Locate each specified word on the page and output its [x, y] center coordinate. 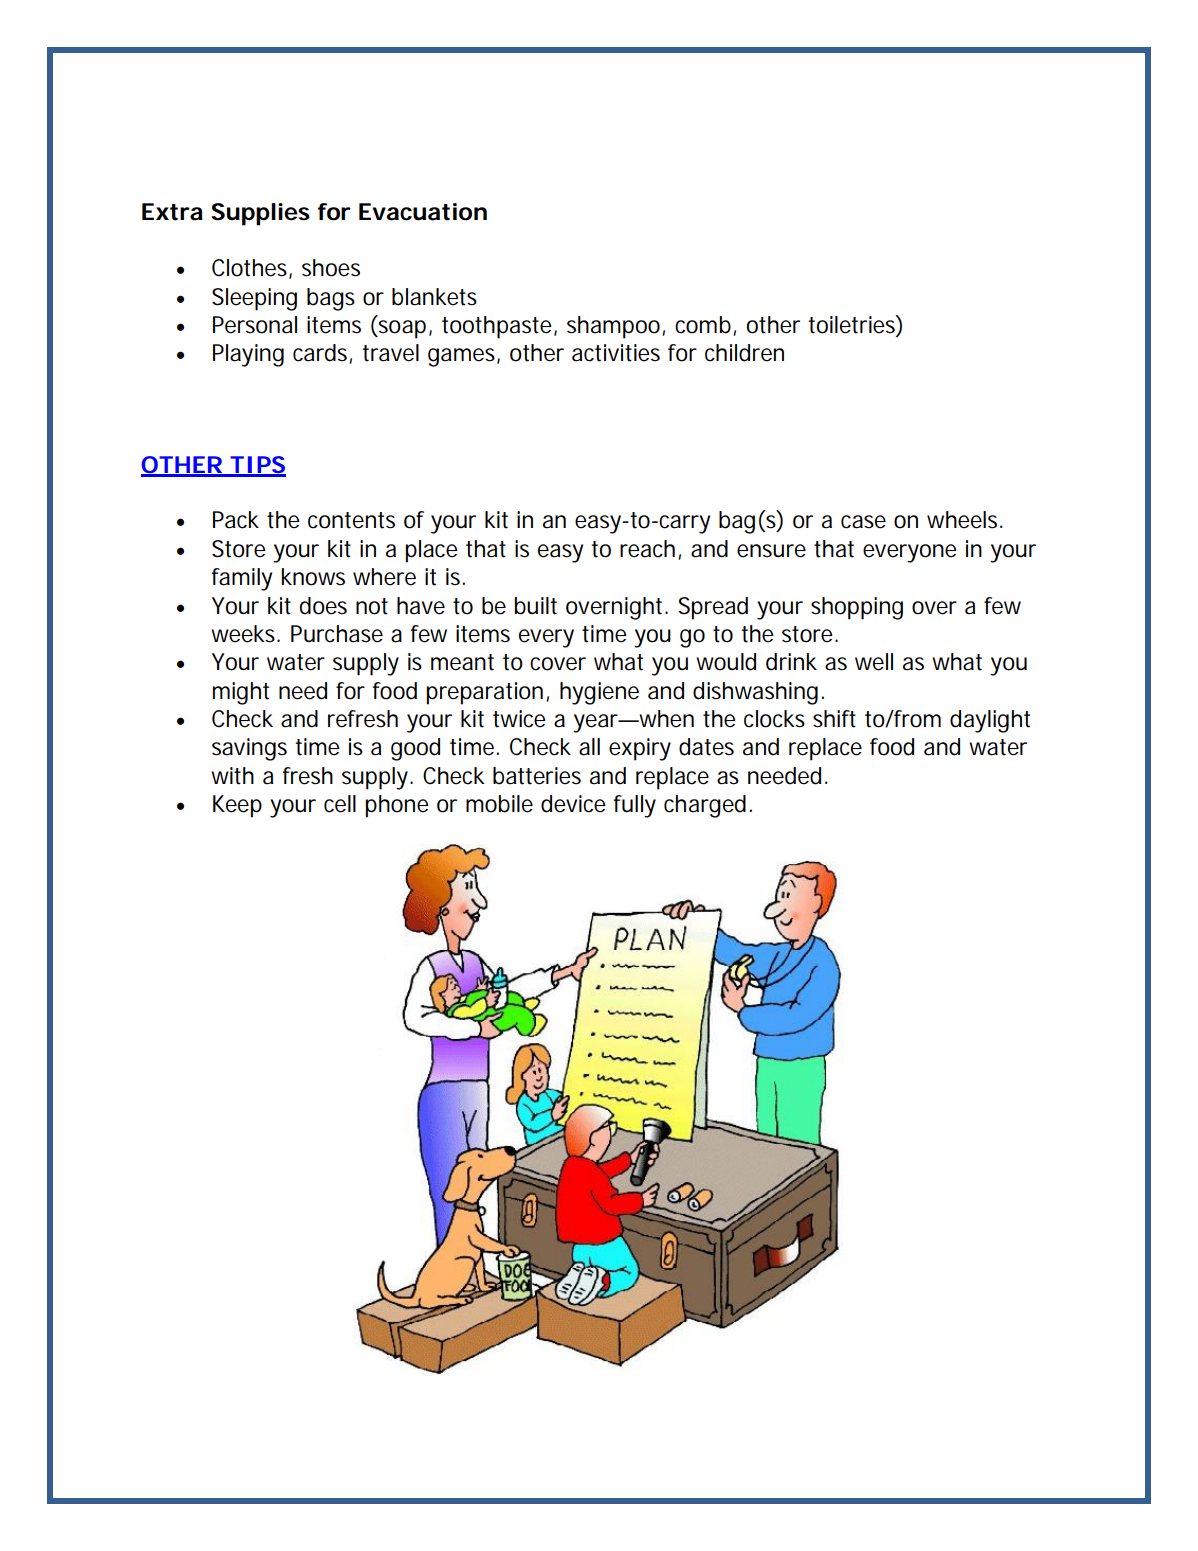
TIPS [257, 466]
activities [616, 353]
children [744, 353]
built [536, 606]
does [323, 606]
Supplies [260, 214]
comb [704, 325]
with [232, 776]
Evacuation [423, 212]
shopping [857, 608]
